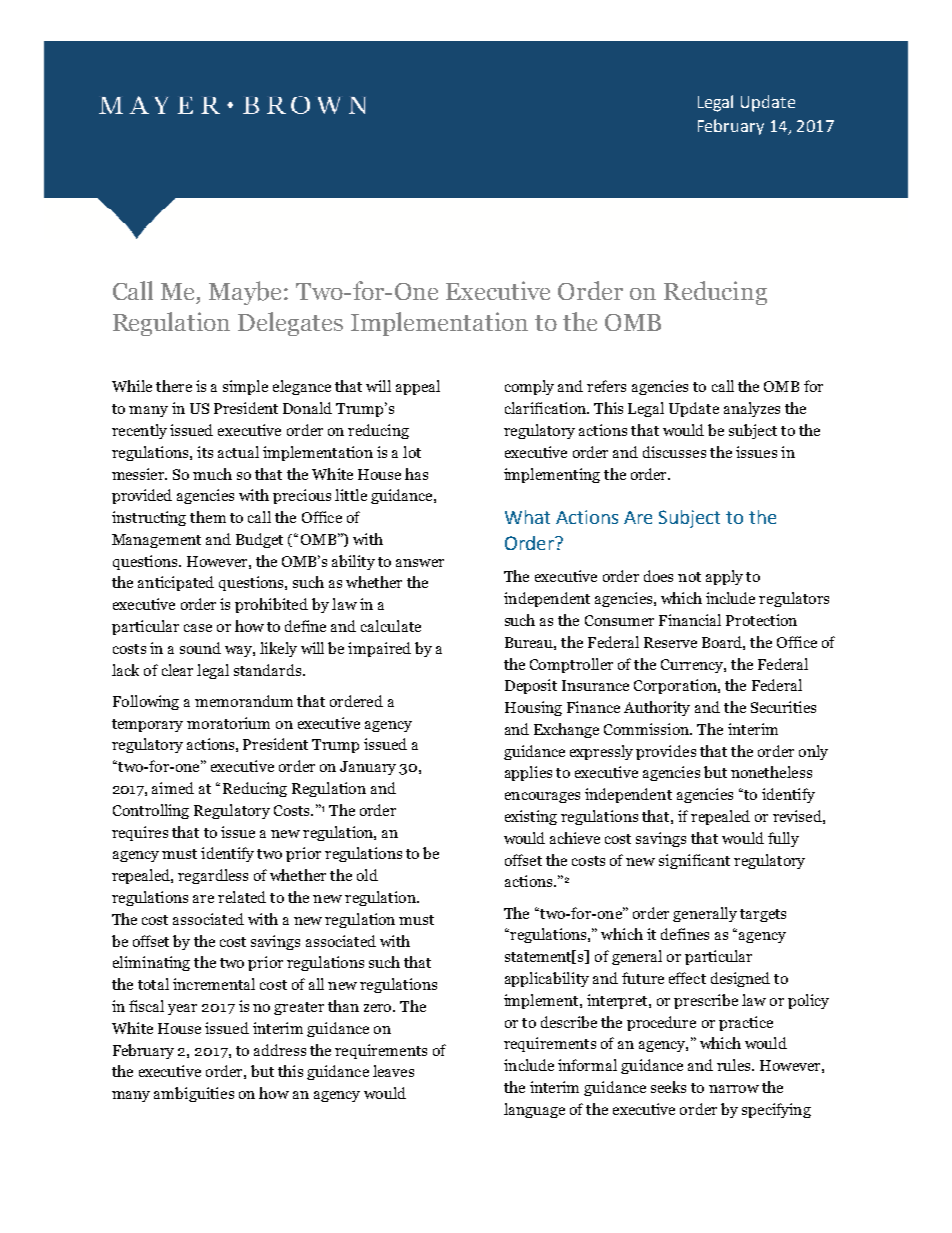 The height and width of the screenshot is (1233, 952). I want to click on language, so click(534, 1110).
